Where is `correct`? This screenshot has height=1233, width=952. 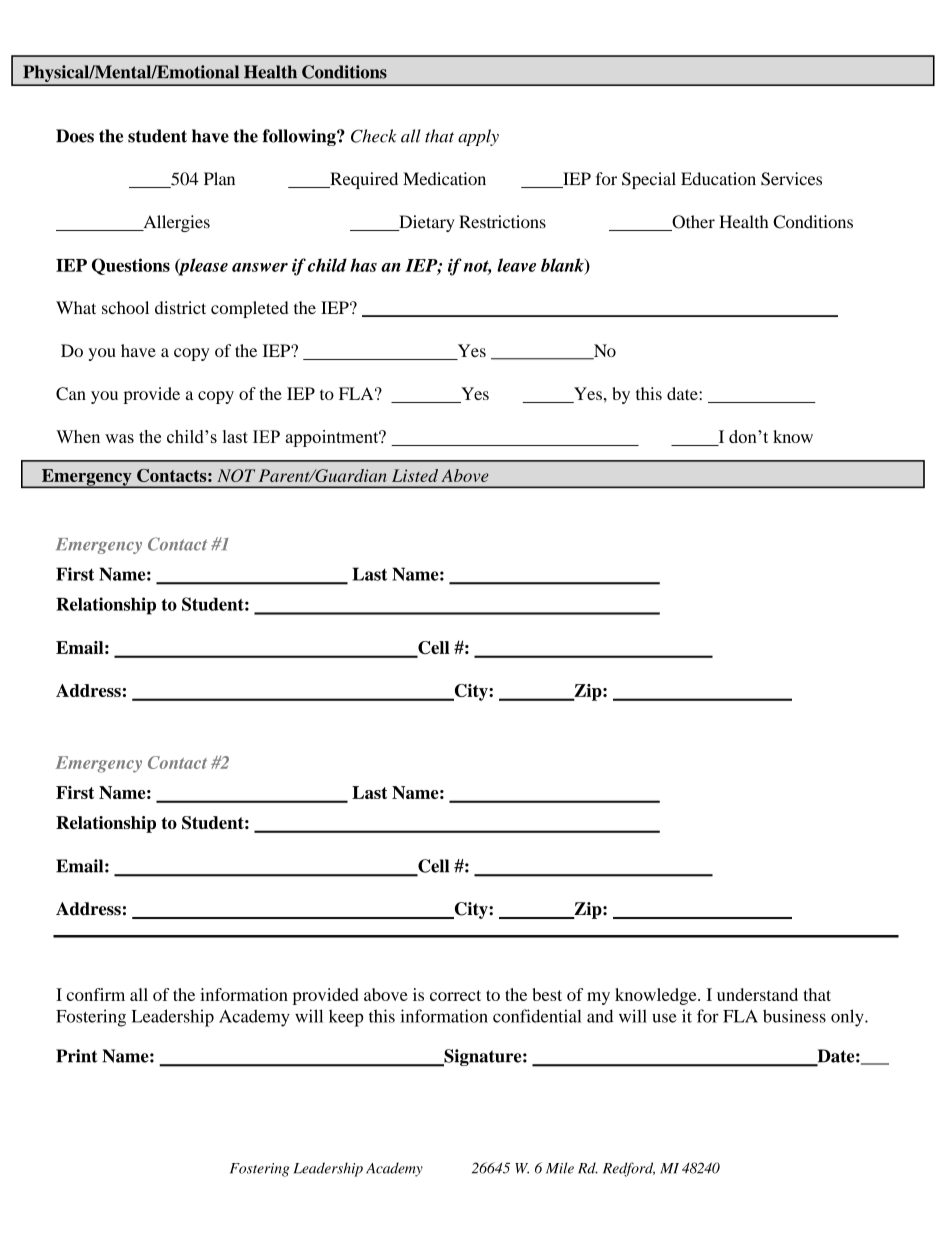
correct is located at coordinates (455, 995).
